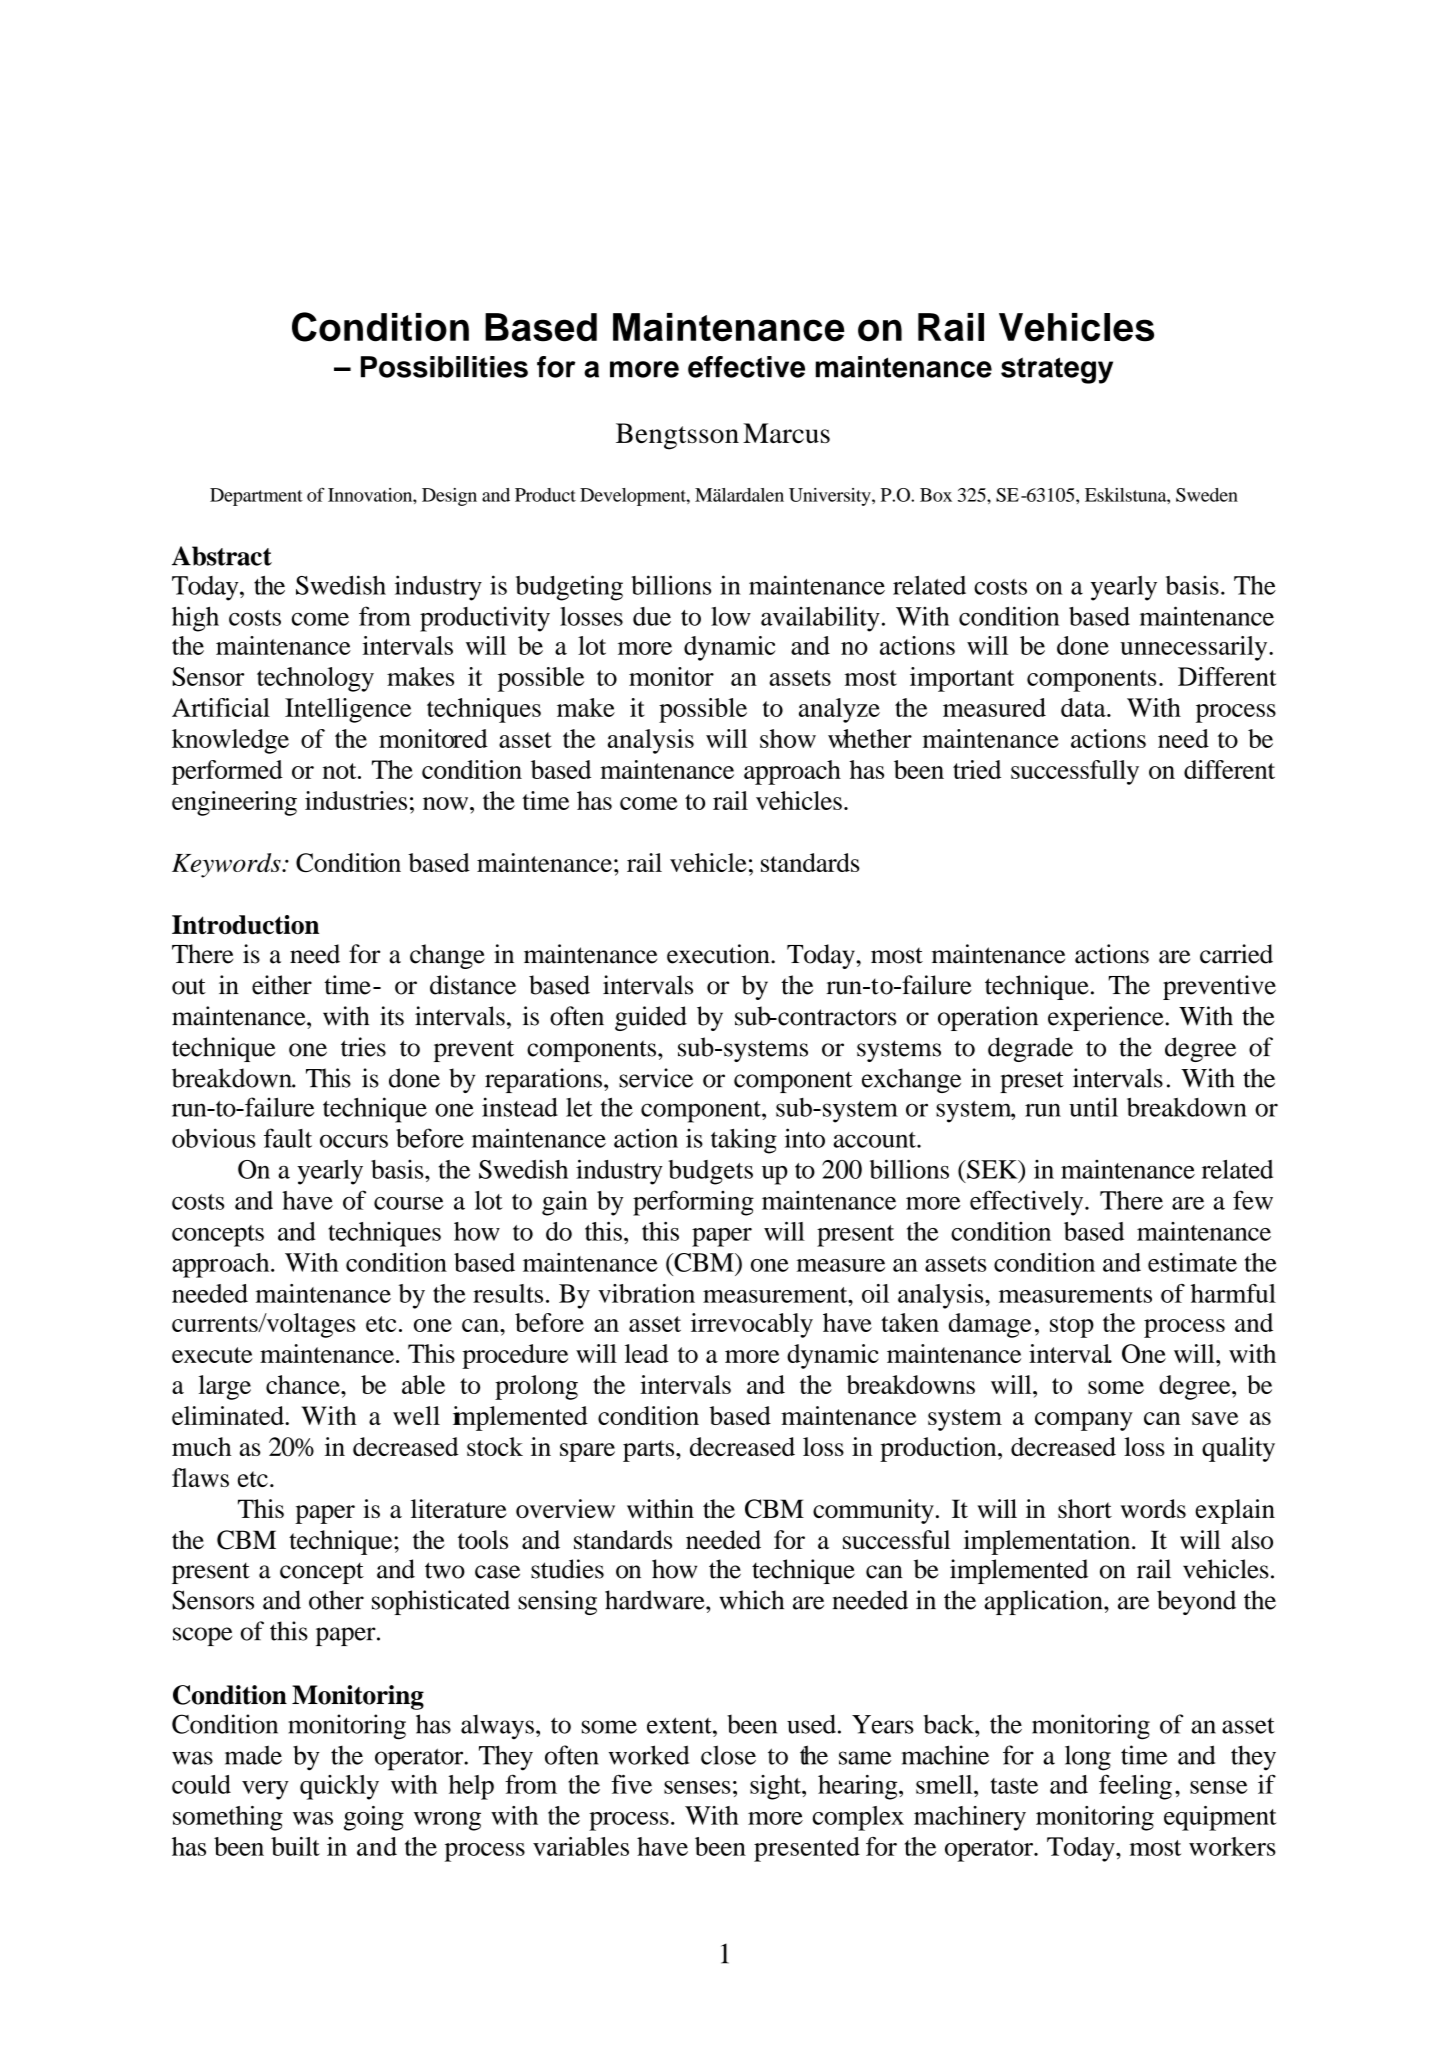 This image has height=2049, width=1451. I want to click on quickly, so click(339, 1787).
